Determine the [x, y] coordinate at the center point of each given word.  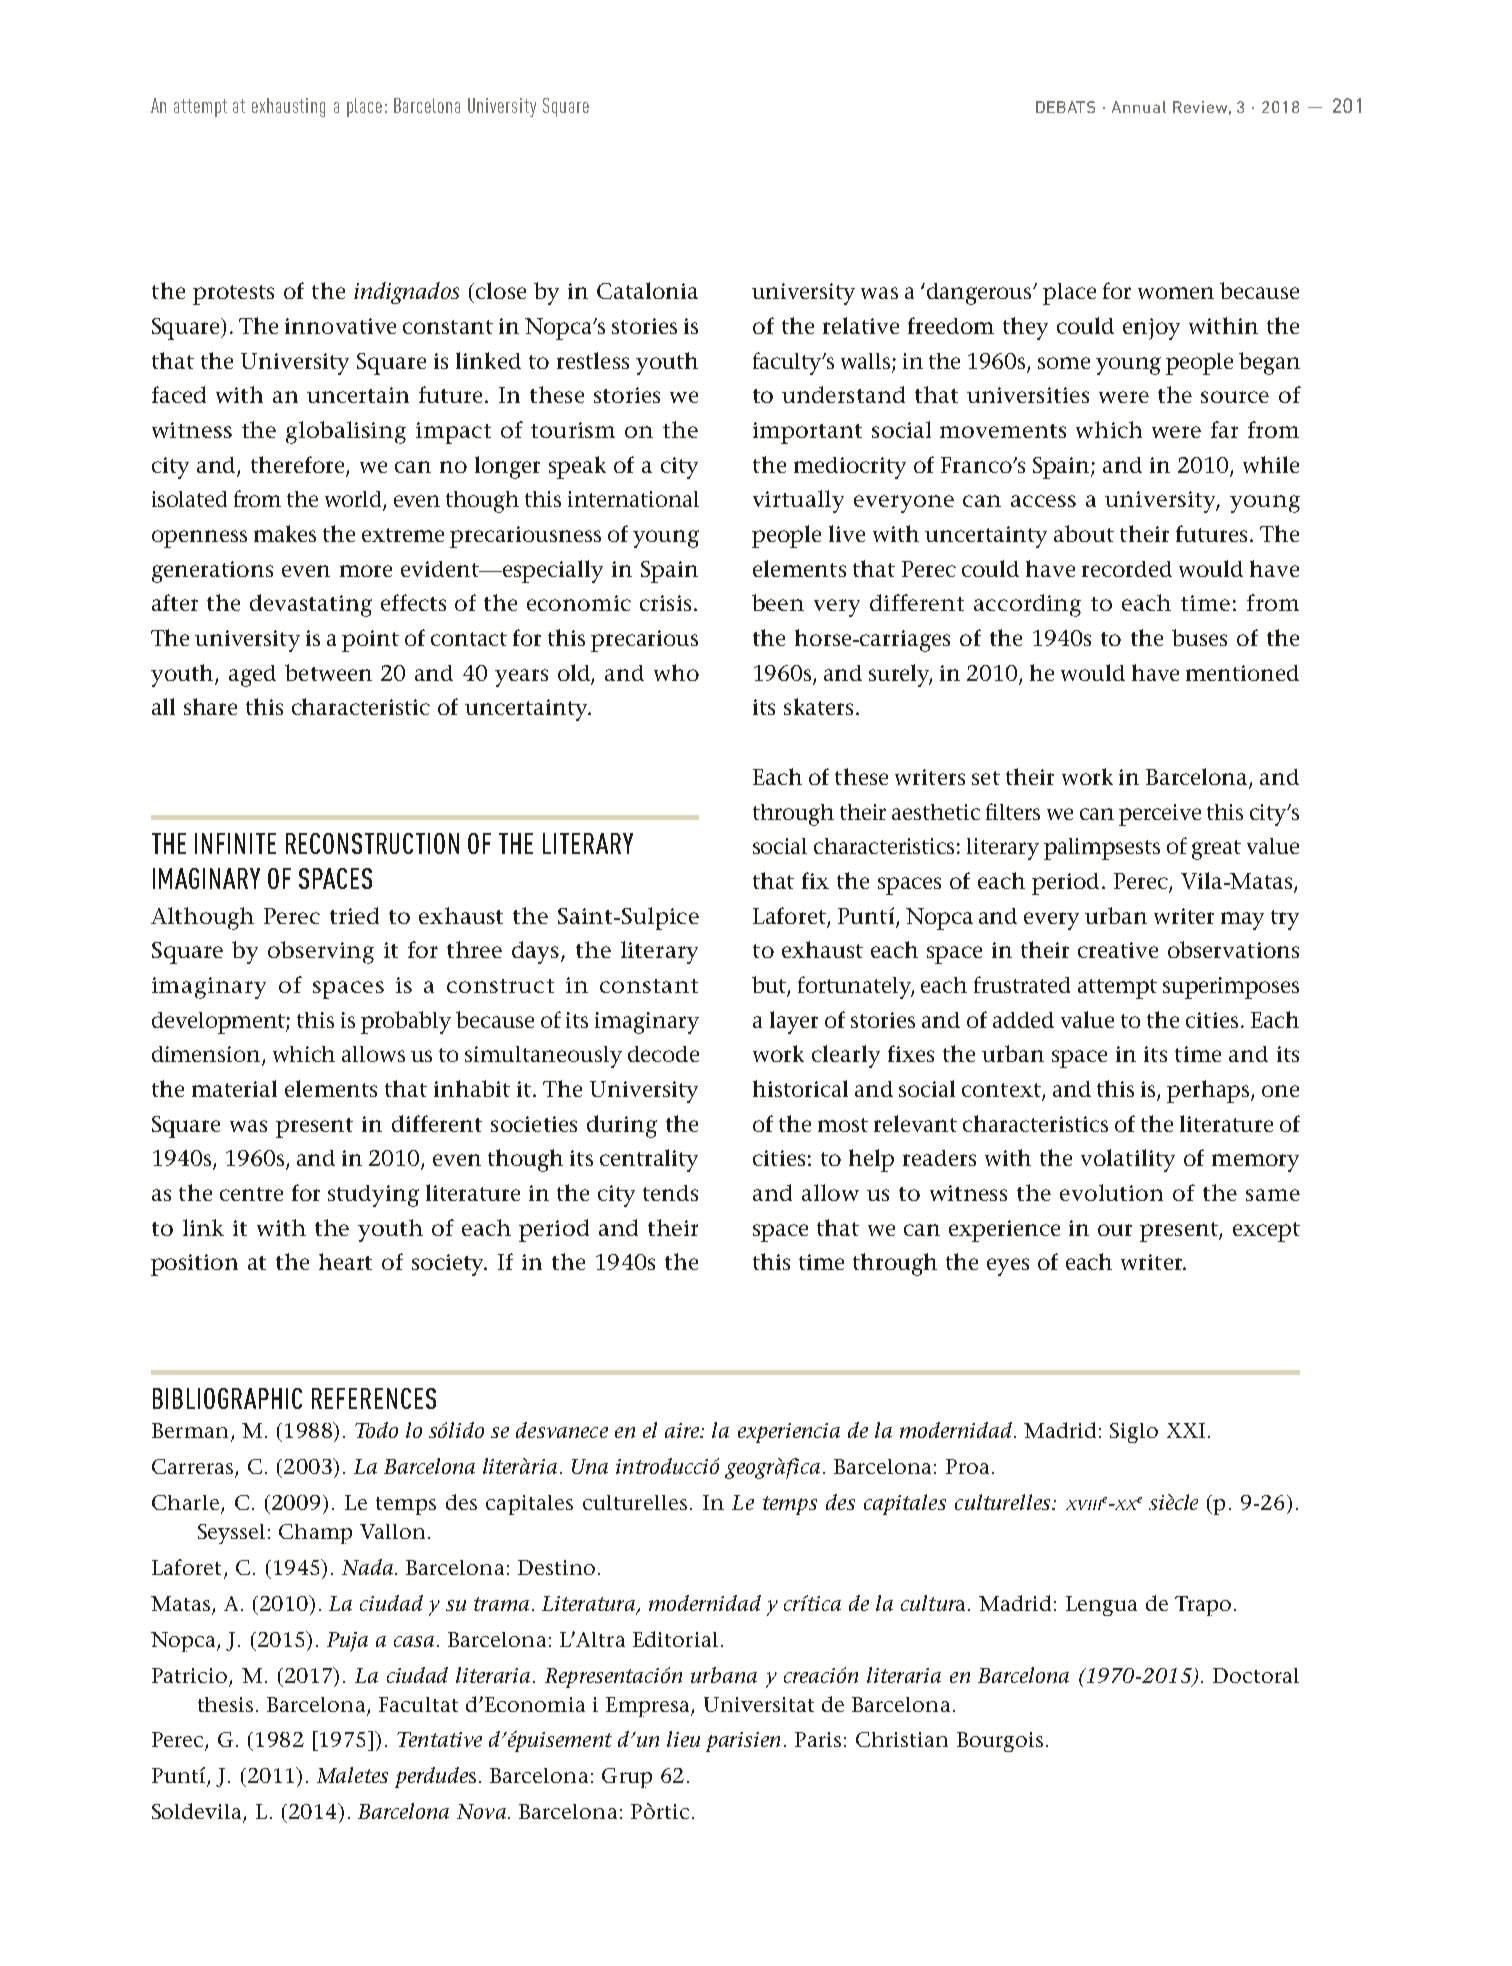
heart [345, 1261]
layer [794, 1022]
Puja [347, 1642]
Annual [1139, 107]
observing [321, 952]
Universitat [759, 1704]
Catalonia [647, 290]
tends [670, 1193]
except [1266, 1232]
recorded [1127, 569]
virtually [798, 501]
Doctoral [1256, 1675]
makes [285, 533]
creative [1118, 950]
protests [233, 295]
